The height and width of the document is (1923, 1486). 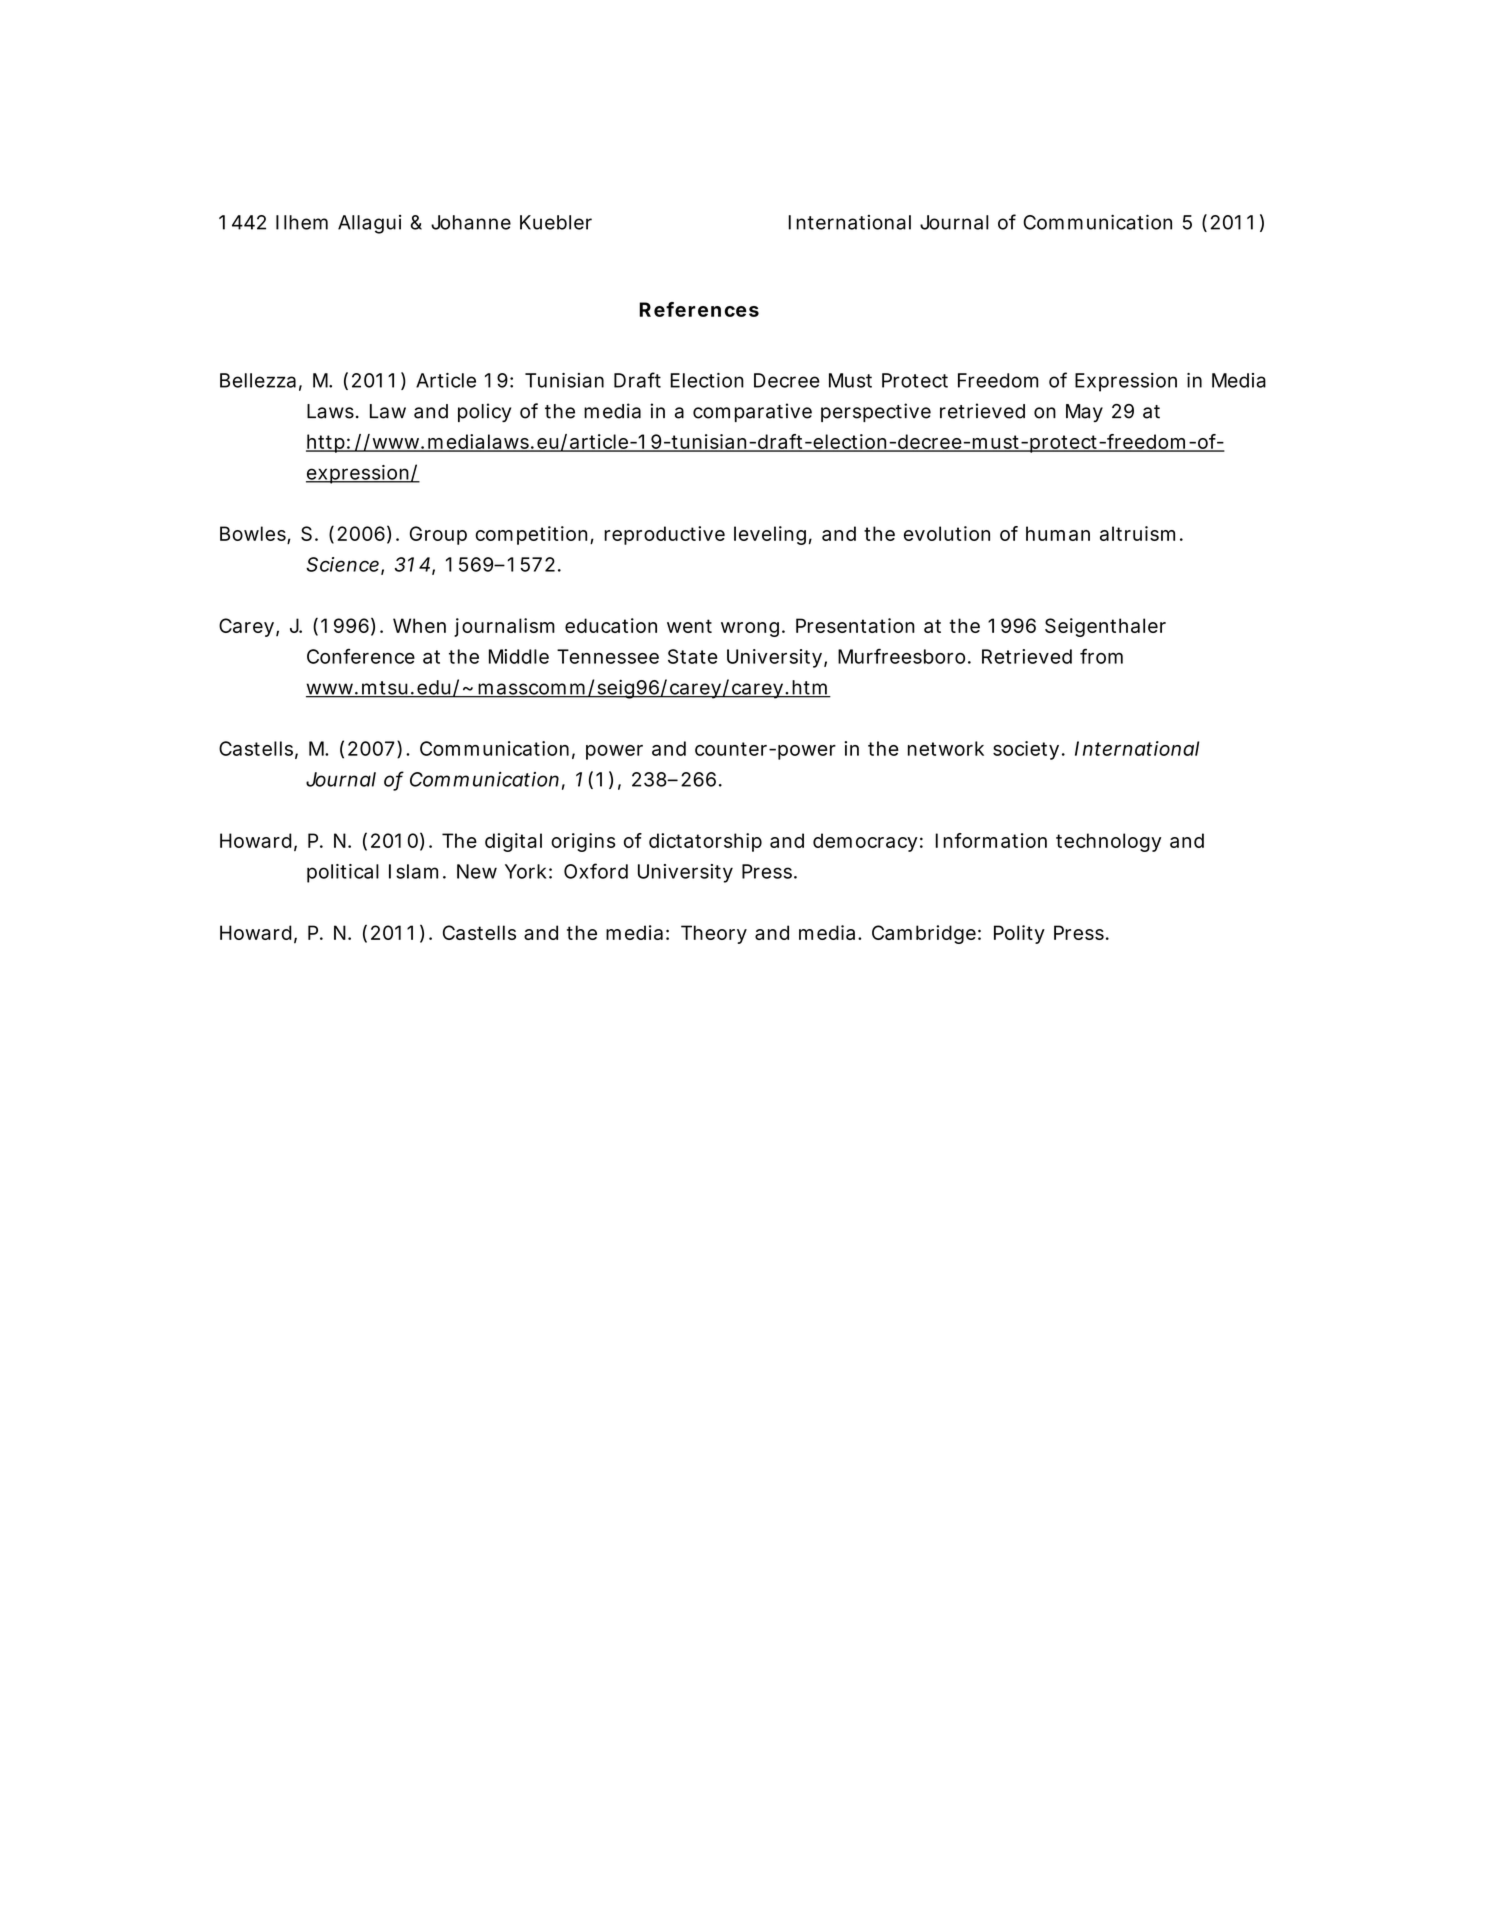 I want to click on comparative, so click(x=752, y=412).
